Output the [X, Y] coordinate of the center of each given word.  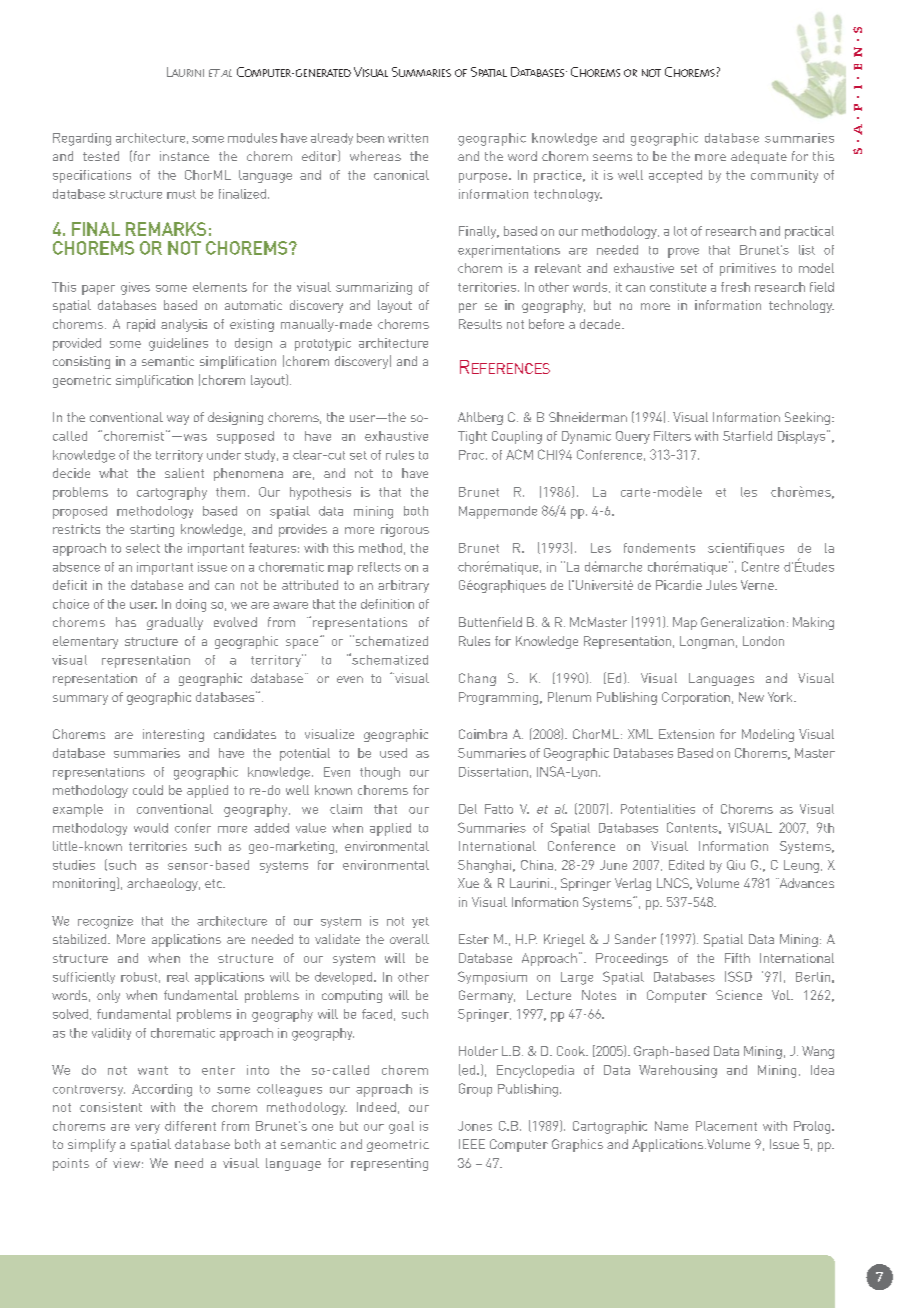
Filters [672, 436]
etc [214, 883]
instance [184, 156]
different [190, 1126]
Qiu [736, 865]
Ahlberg [480, 418]
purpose [484, 178]
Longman [707, 642]
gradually [175, 623]
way [178, 420]
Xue [468, 883]
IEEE [472, 1144]
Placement [726, 1126]
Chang [477, 679]
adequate [759, 157]
